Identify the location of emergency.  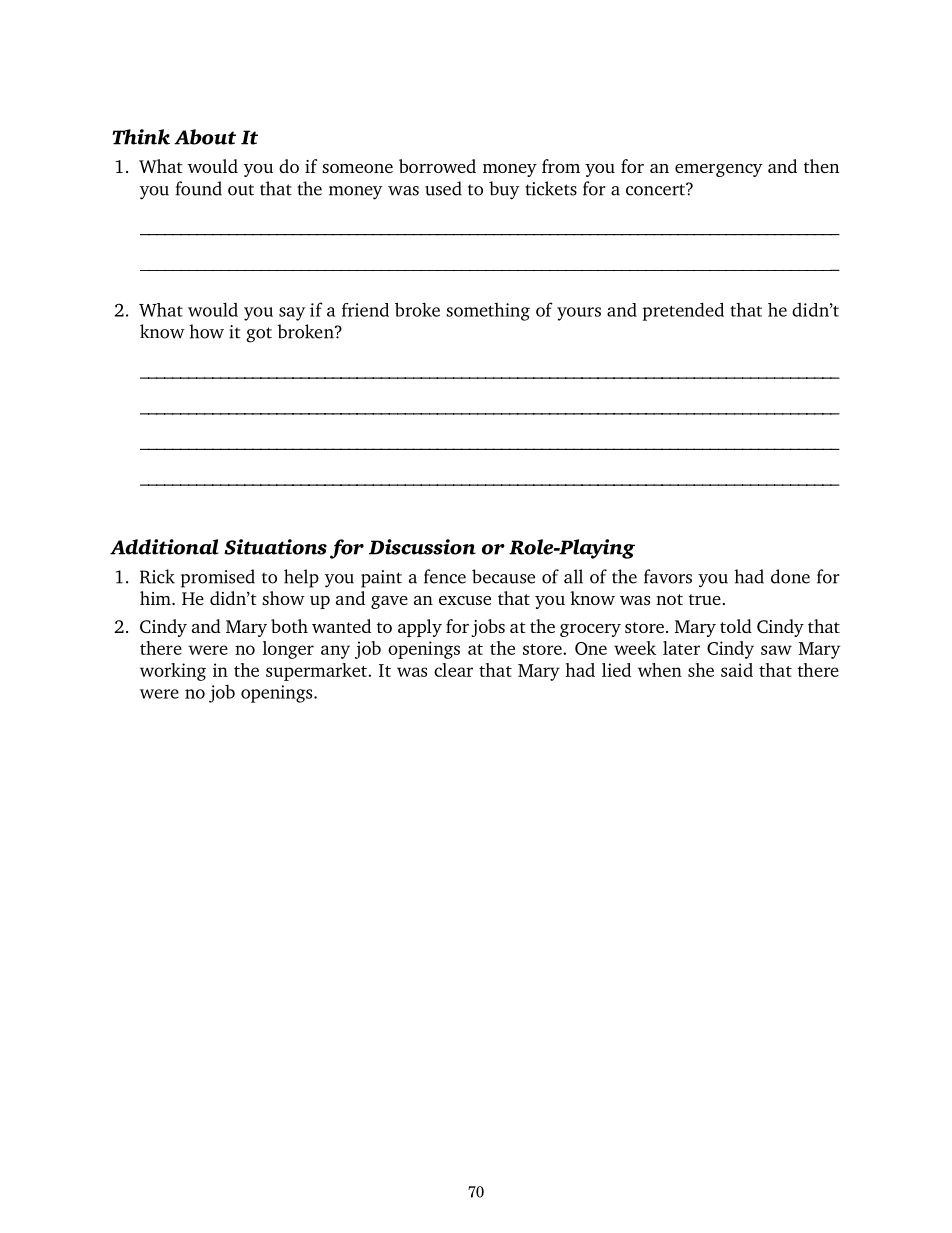
(719, 170).
